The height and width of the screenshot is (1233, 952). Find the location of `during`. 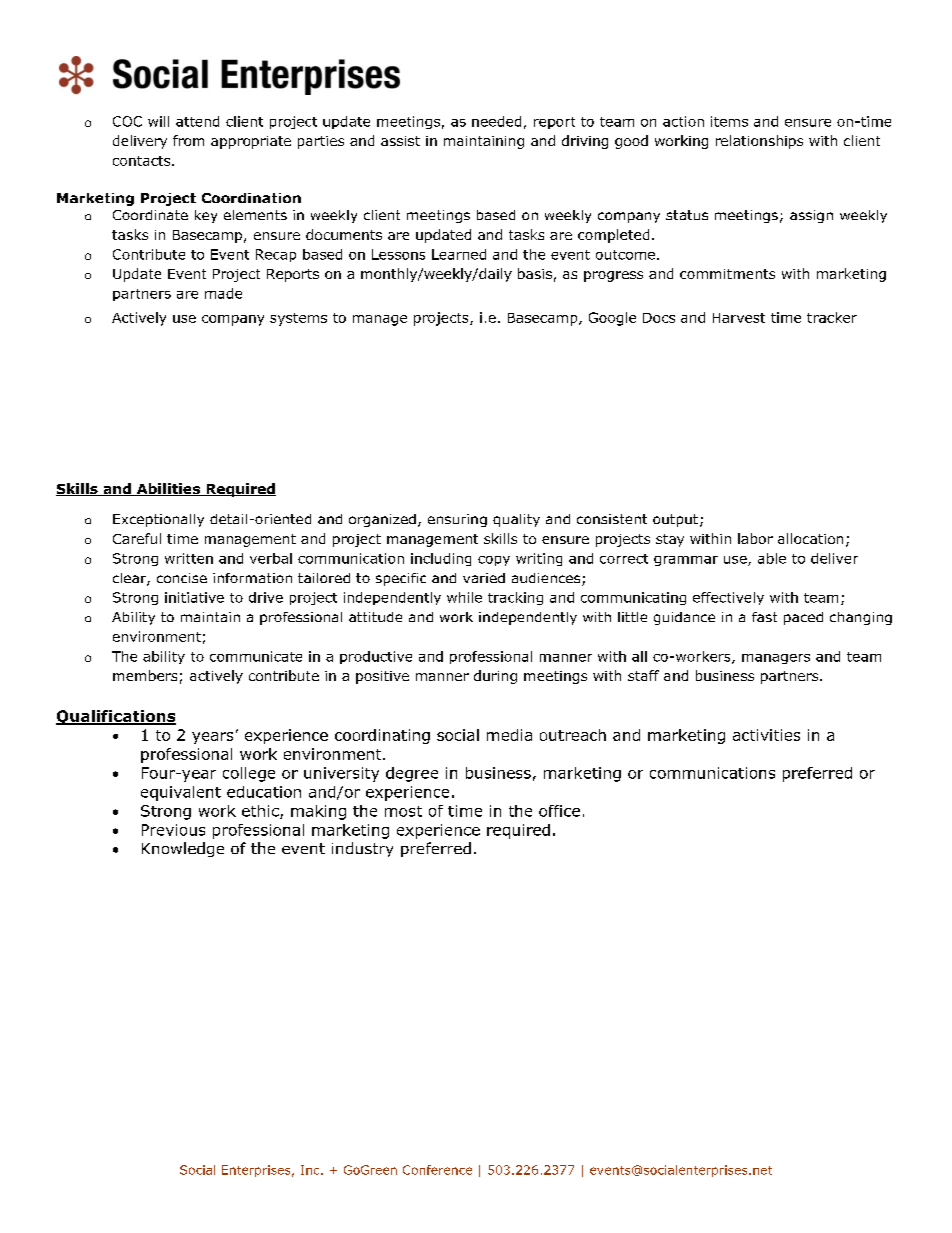

during is located at coordinates (495, 677).
